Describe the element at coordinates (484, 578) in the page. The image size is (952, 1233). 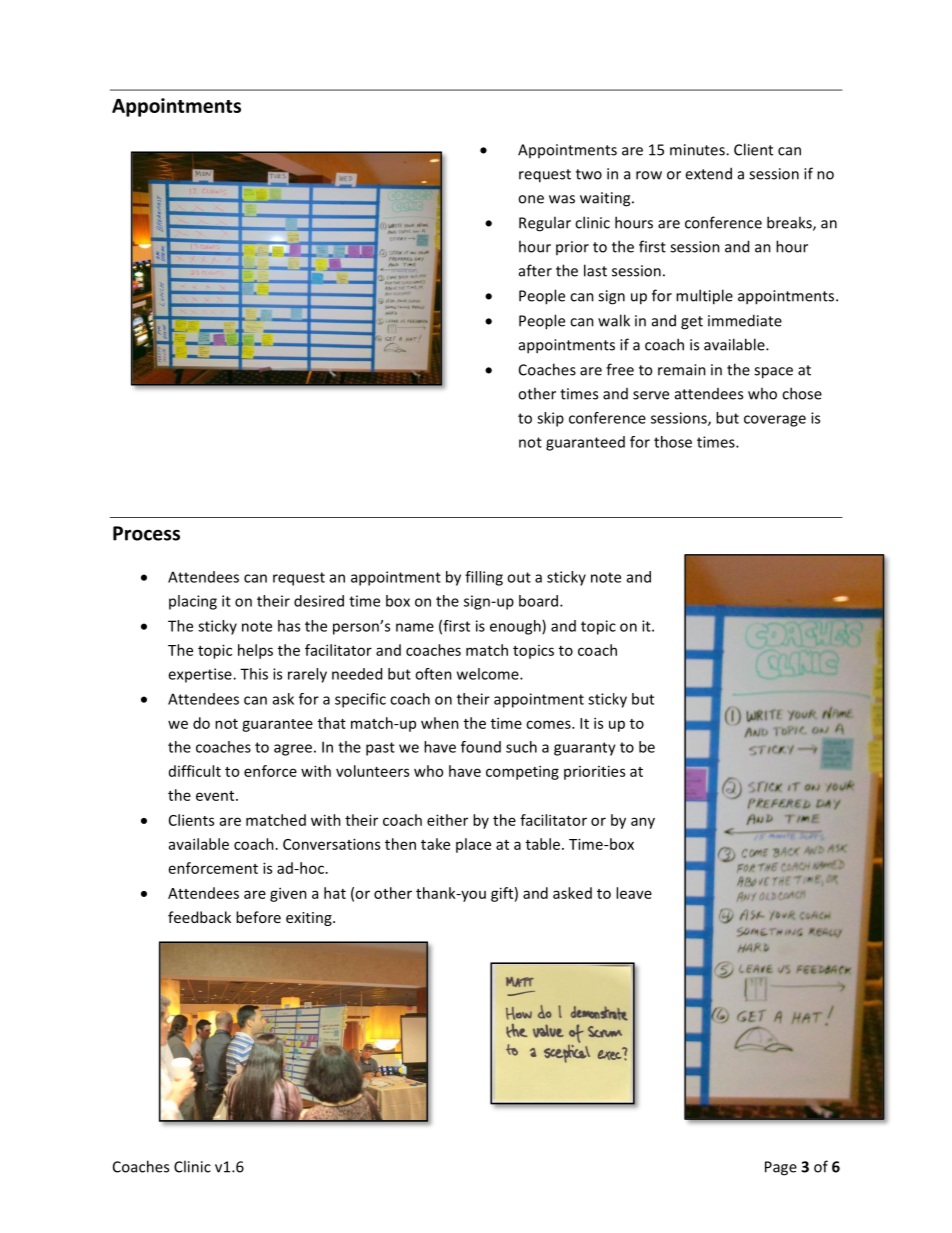
I see `filling` at that location.
